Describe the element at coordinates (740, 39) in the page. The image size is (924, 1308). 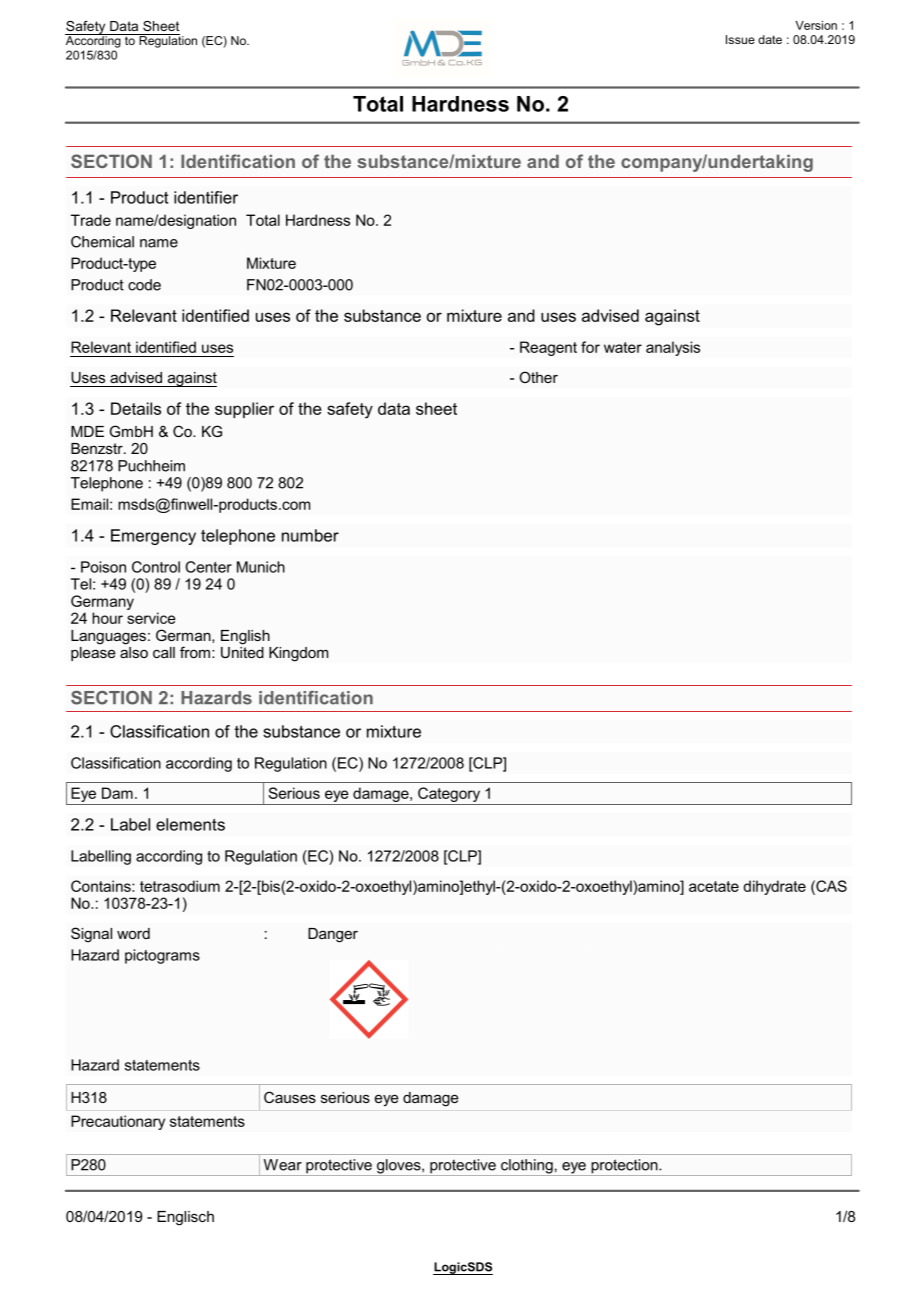
I see `Issue` at that location.
